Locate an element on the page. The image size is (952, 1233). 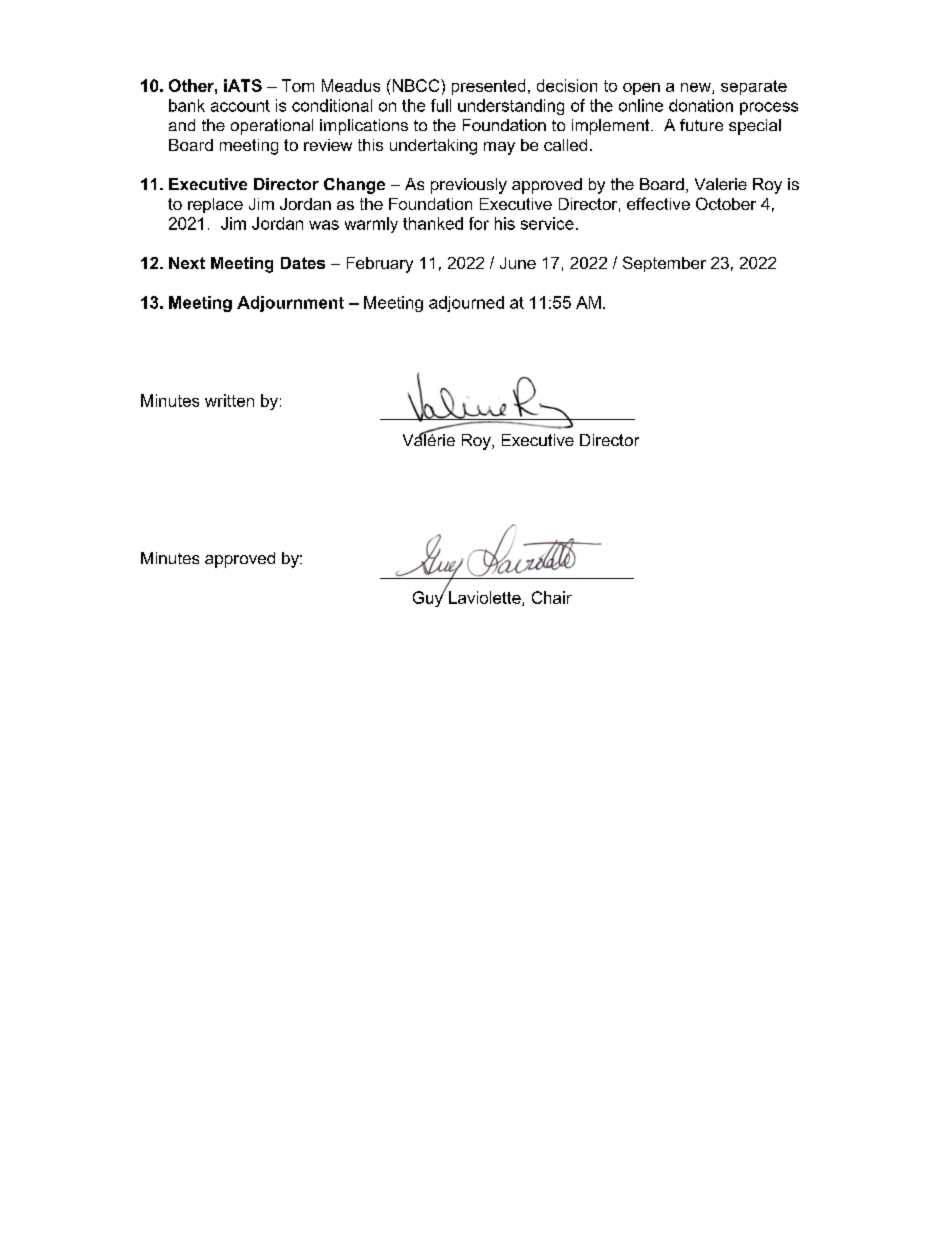
account is located at coordinates (240, 106).
